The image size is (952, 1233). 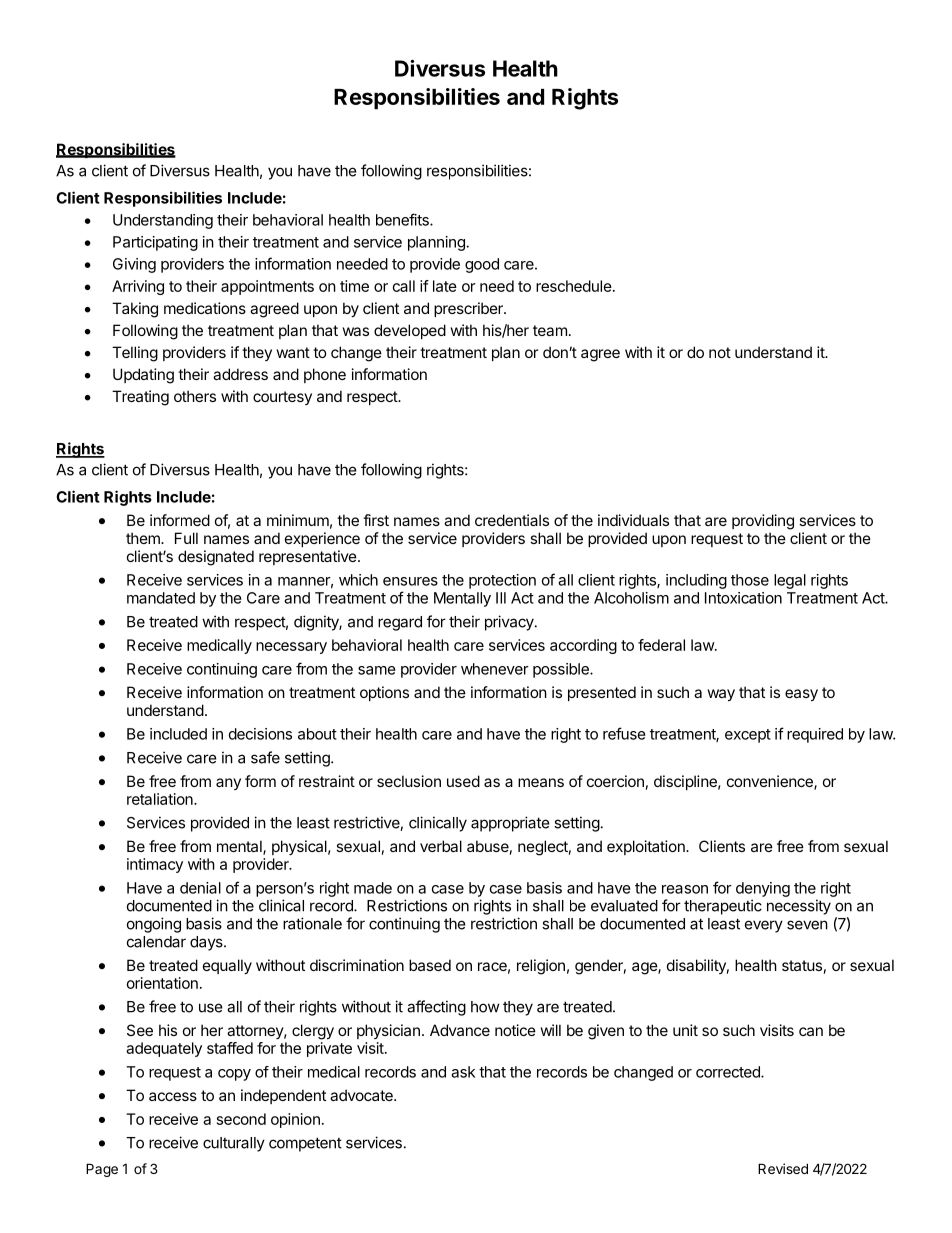 What do you see at coordinates (783, 1168) in the screenshot?
I see `Revised` at bounding box center [783, 1168].
